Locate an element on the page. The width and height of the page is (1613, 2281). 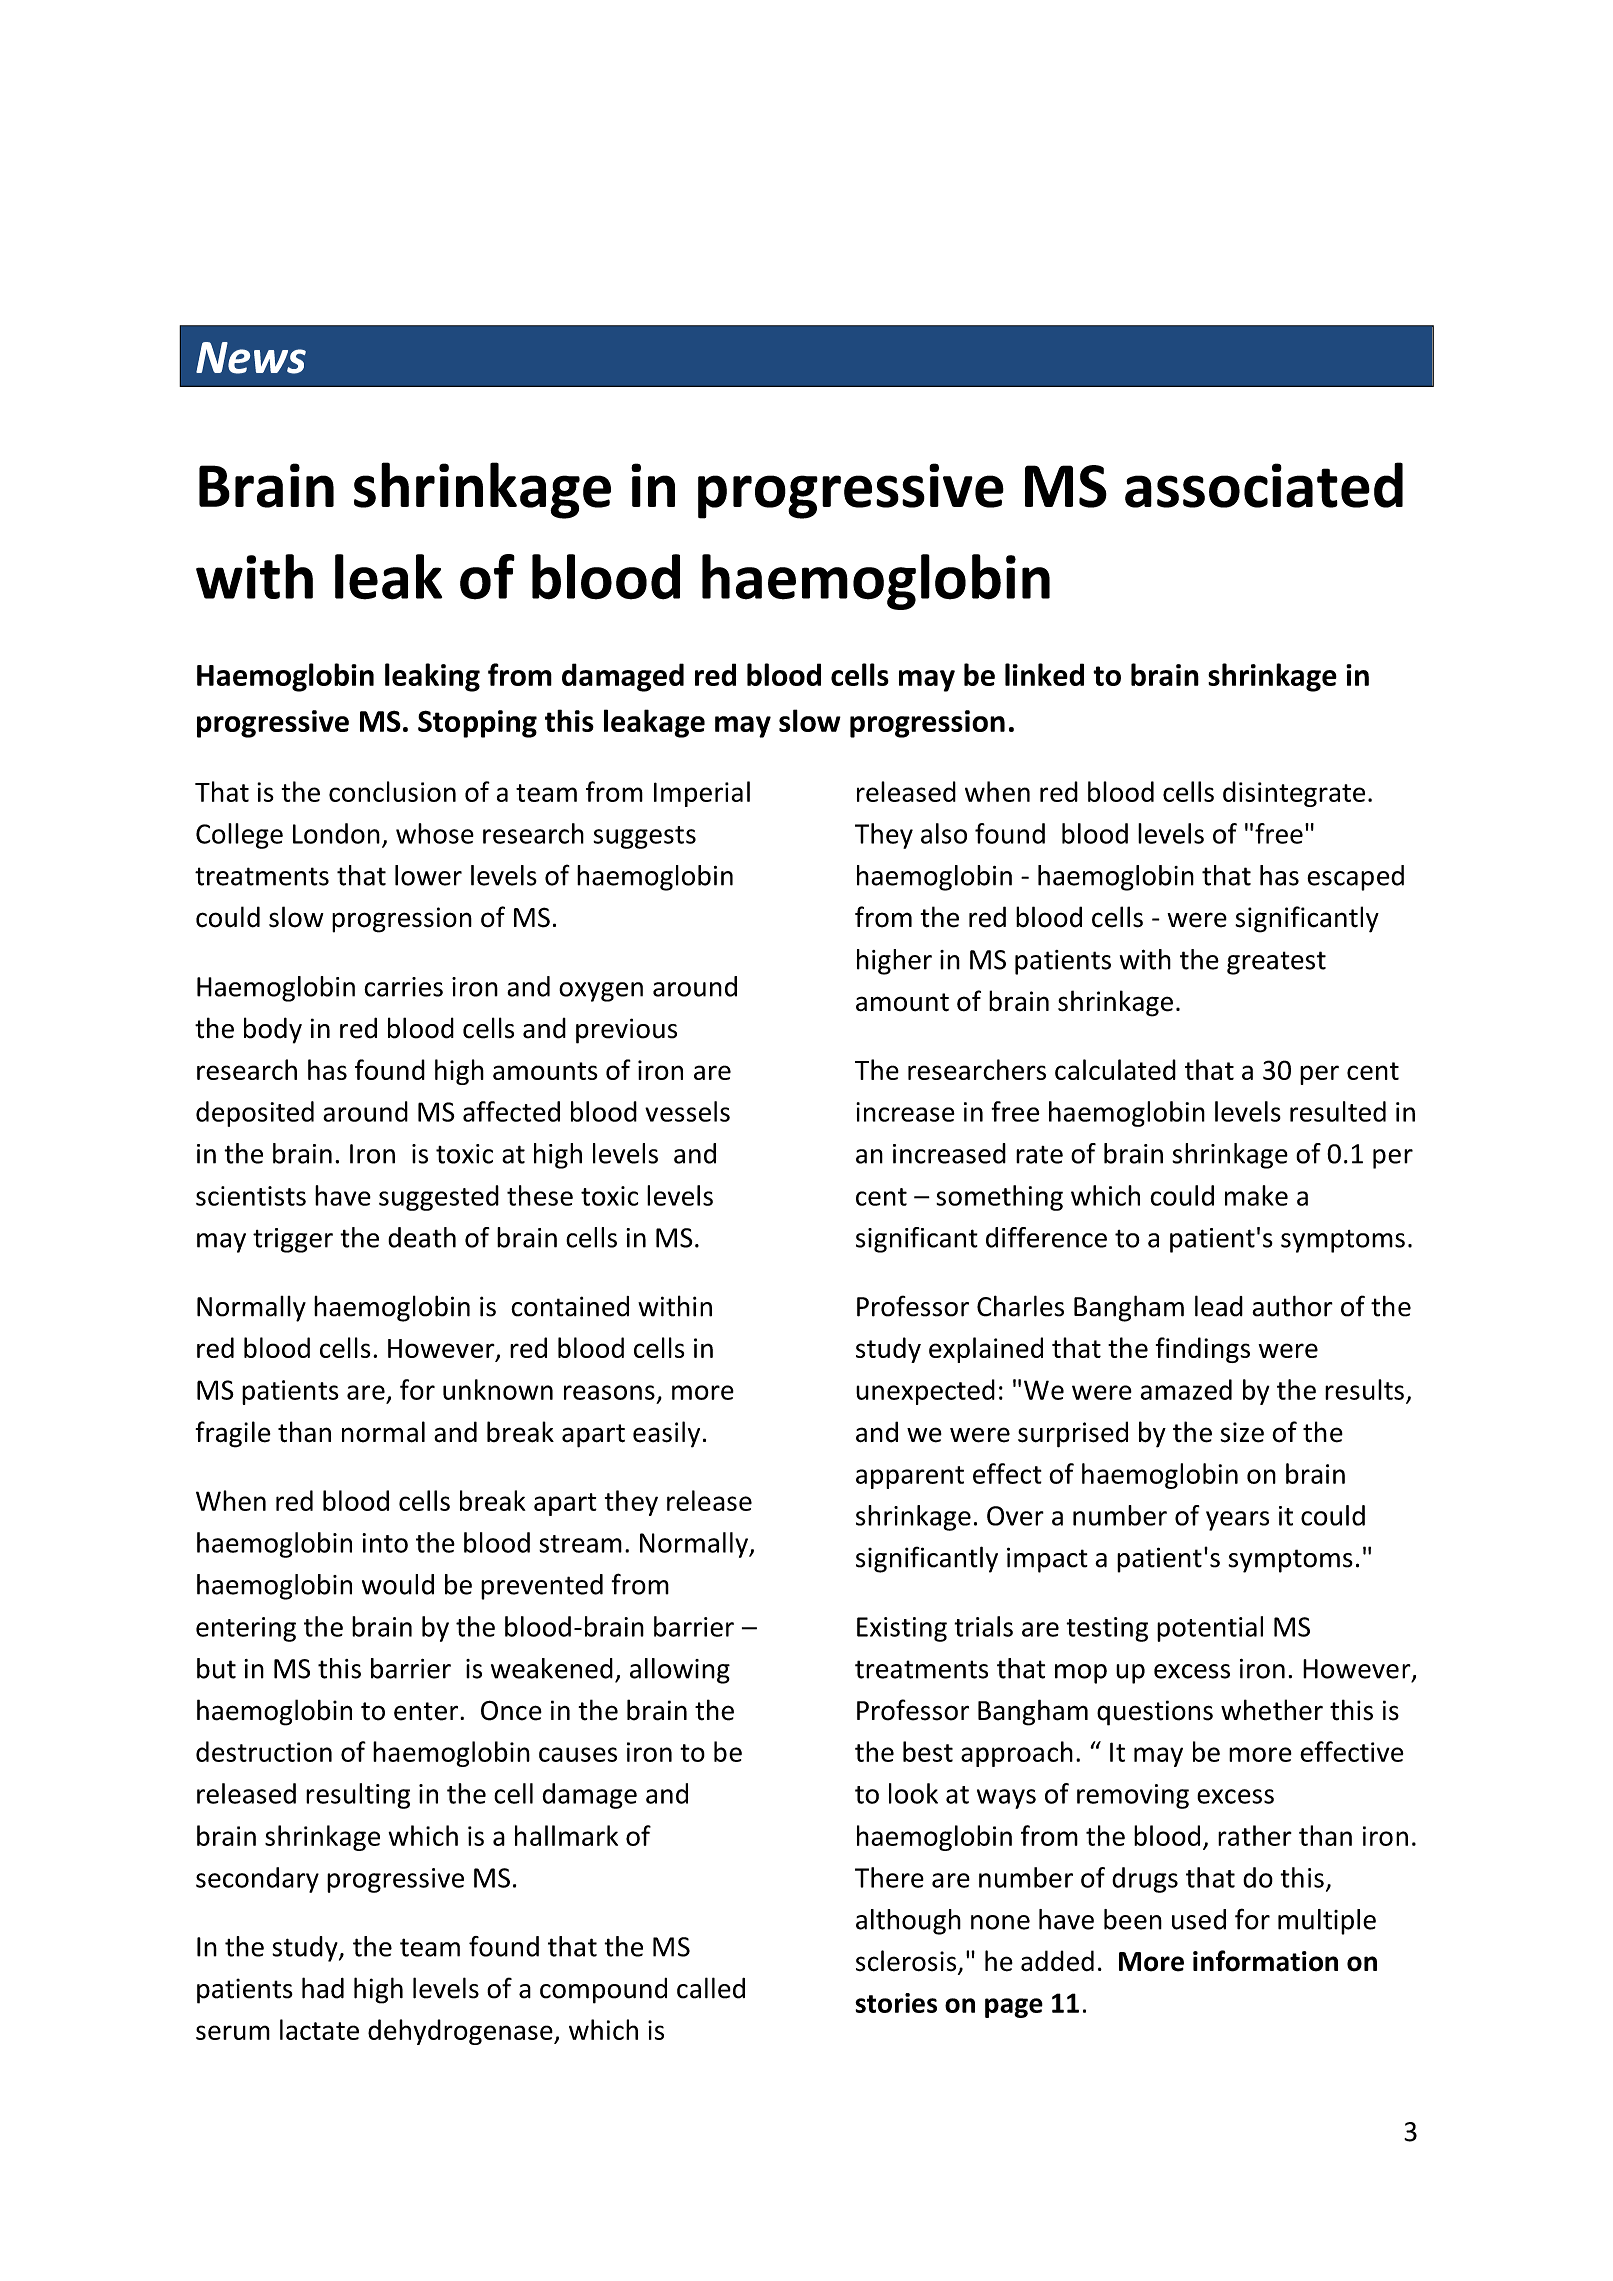
News is located at coordinates (251, 358).
